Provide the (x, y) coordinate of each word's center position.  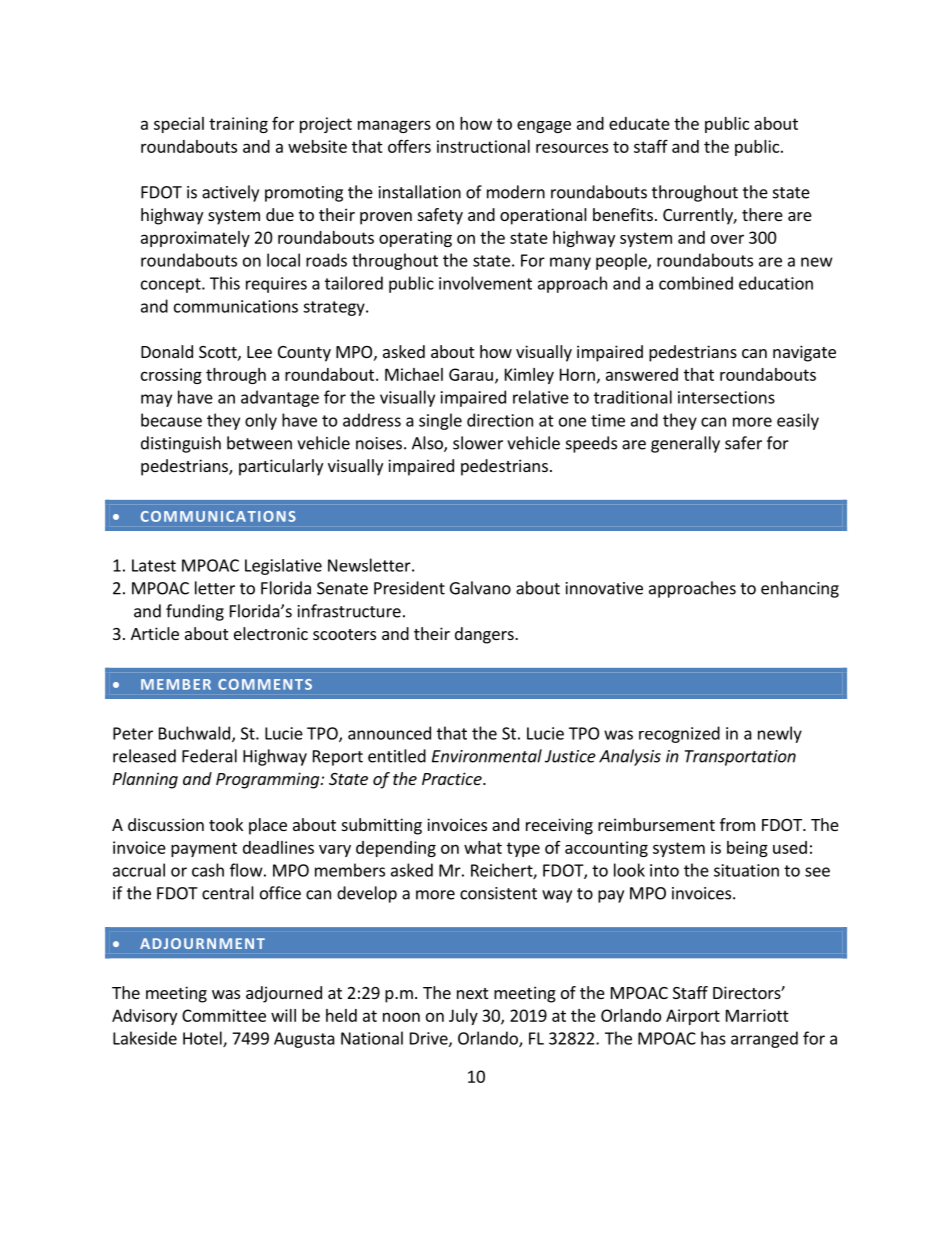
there (762, 214)
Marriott (757, 1015)
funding (195, 612)
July (463, 1017)
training (238, 125)
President (409, 588)
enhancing (800, 589)
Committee (224, 1015)
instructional (483, 146)
